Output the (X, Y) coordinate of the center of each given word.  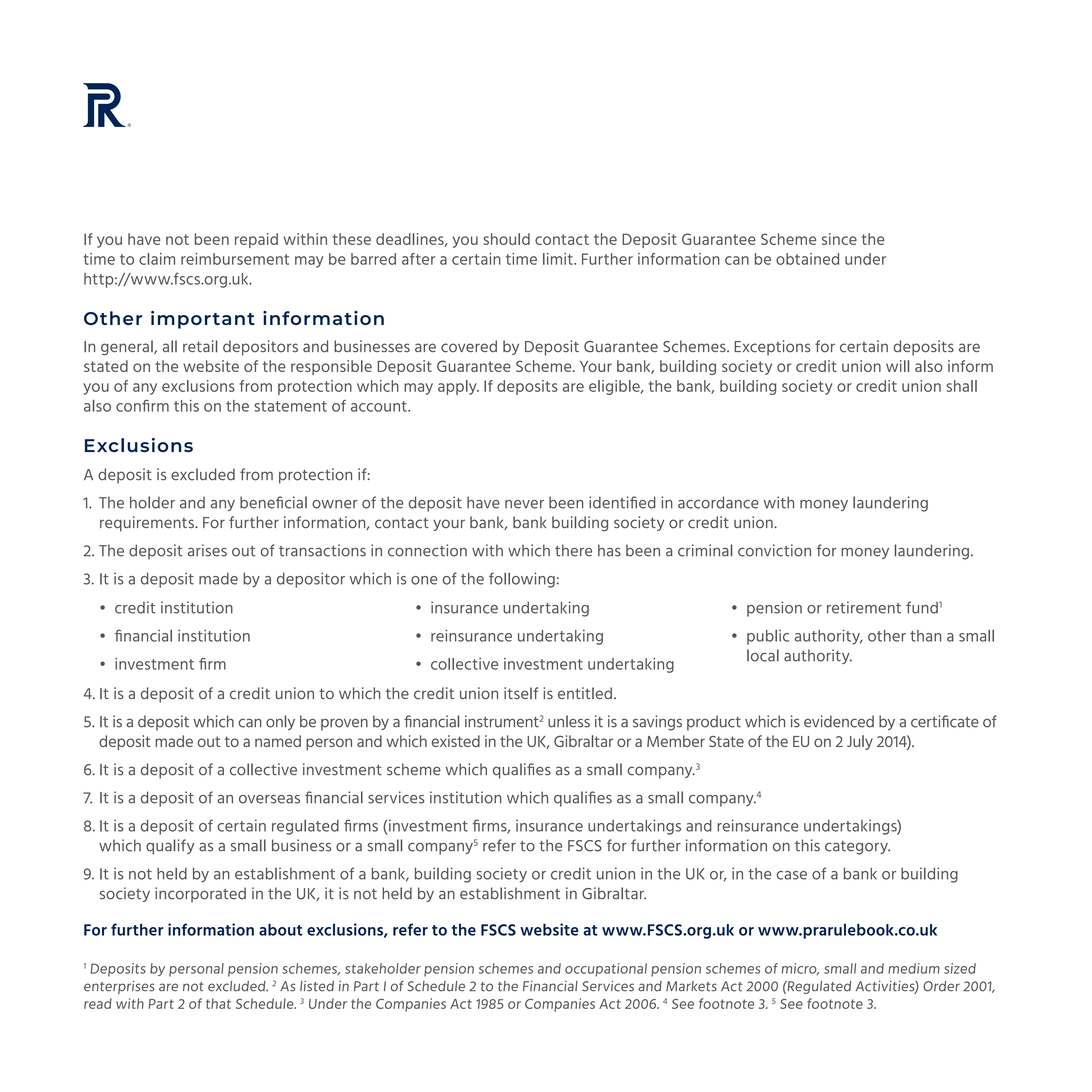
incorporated (200, 895)
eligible (615, 387)
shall (961, 386)
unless (569, 721)
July (860, 742)
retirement (864, 607)
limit (559, 259)
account (380, 406)
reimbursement (235, 259)
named (278, 741)
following (522, 580)
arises (207, 550)
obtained (807, 259)
